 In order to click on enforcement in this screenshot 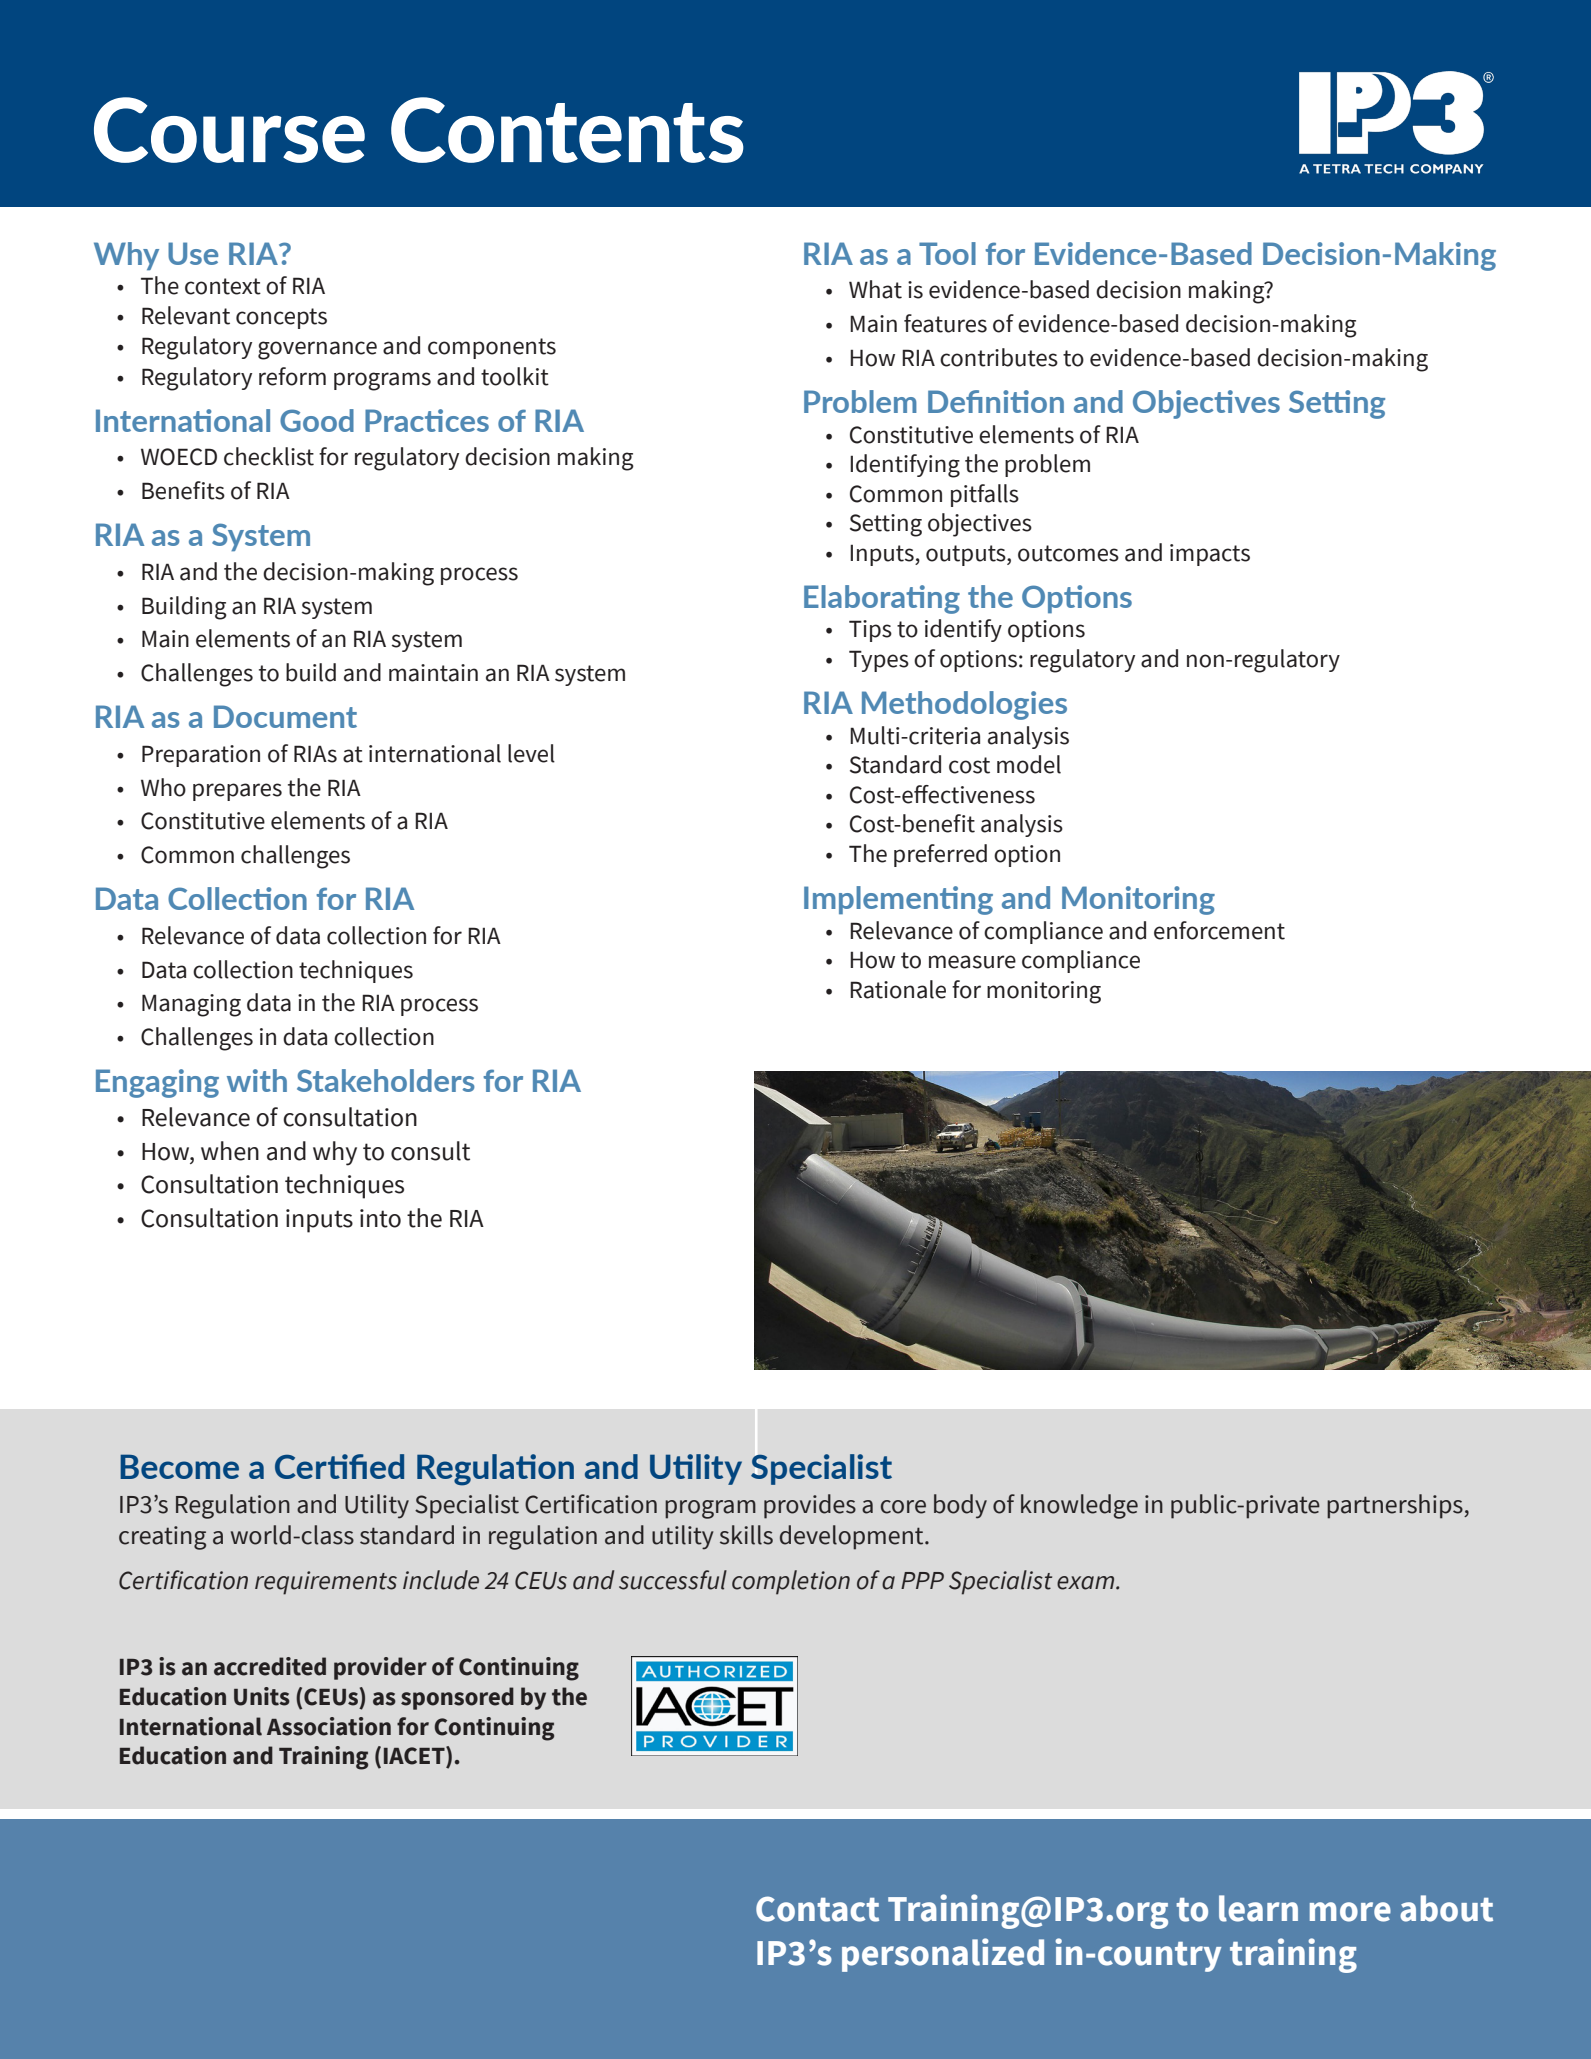, I will do `click(1219, 930)`.
